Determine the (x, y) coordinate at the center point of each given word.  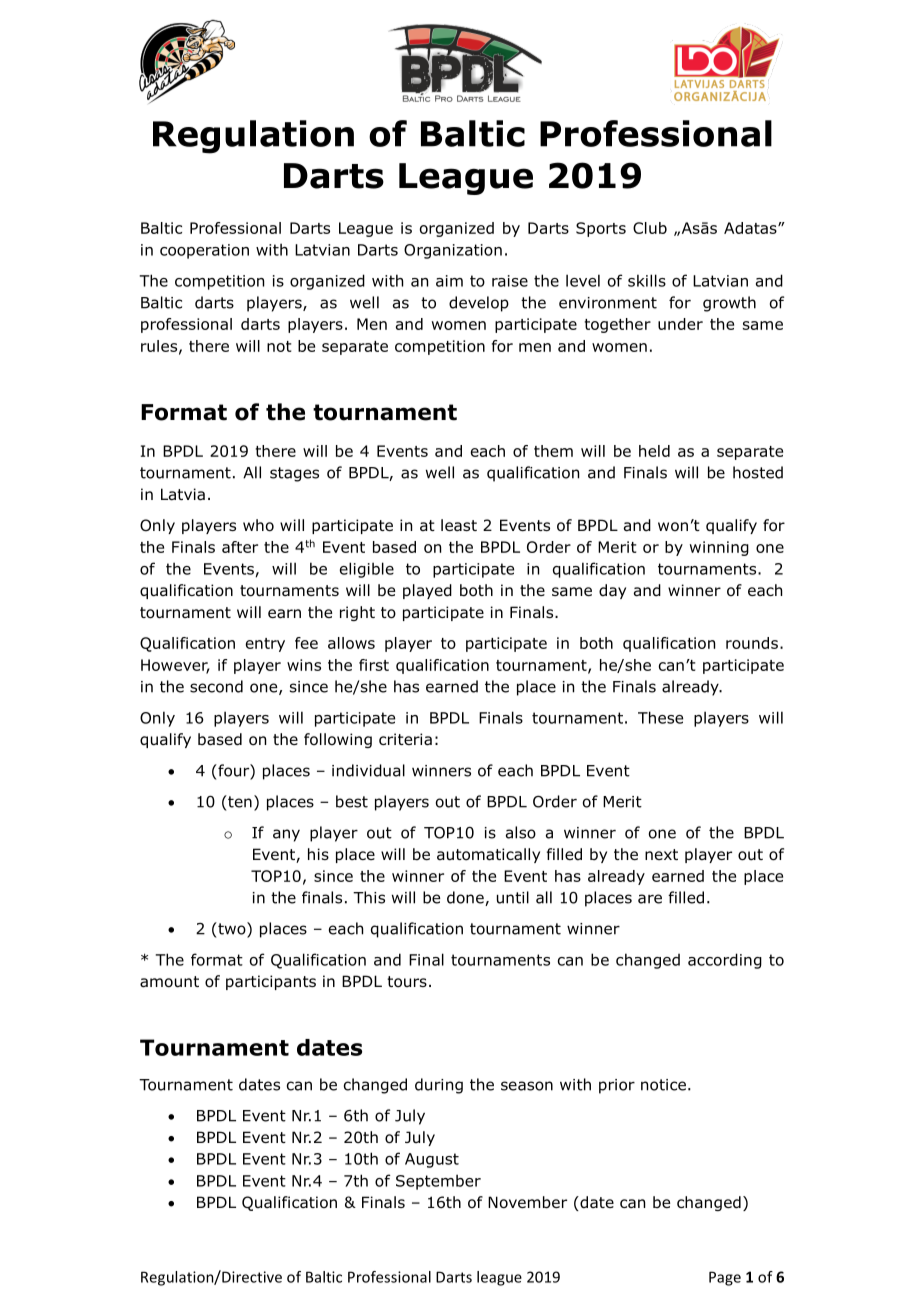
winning (719, 548)
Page (725, 1278)
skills (647, 280)
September (438, 1182)
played (427, 591)
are (650, 899)
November (527, 1202)
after (240, 547)
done (466, 898)
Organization (453, 251)
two (232, 929)
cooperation (204, 251)
